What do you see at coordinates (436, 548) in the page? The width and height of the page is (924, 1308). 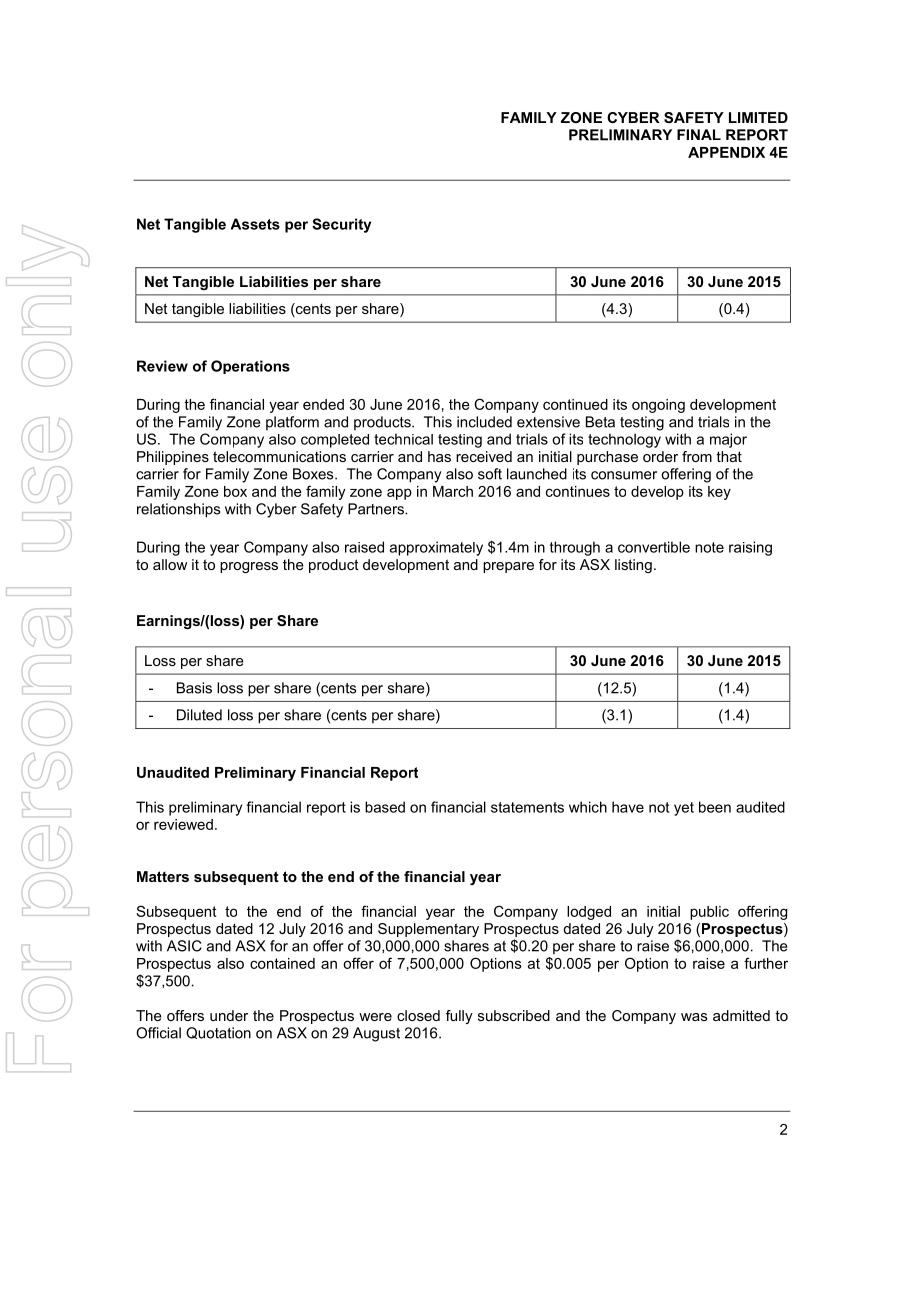 I see `approximately` at bounding box center [436, 548].
